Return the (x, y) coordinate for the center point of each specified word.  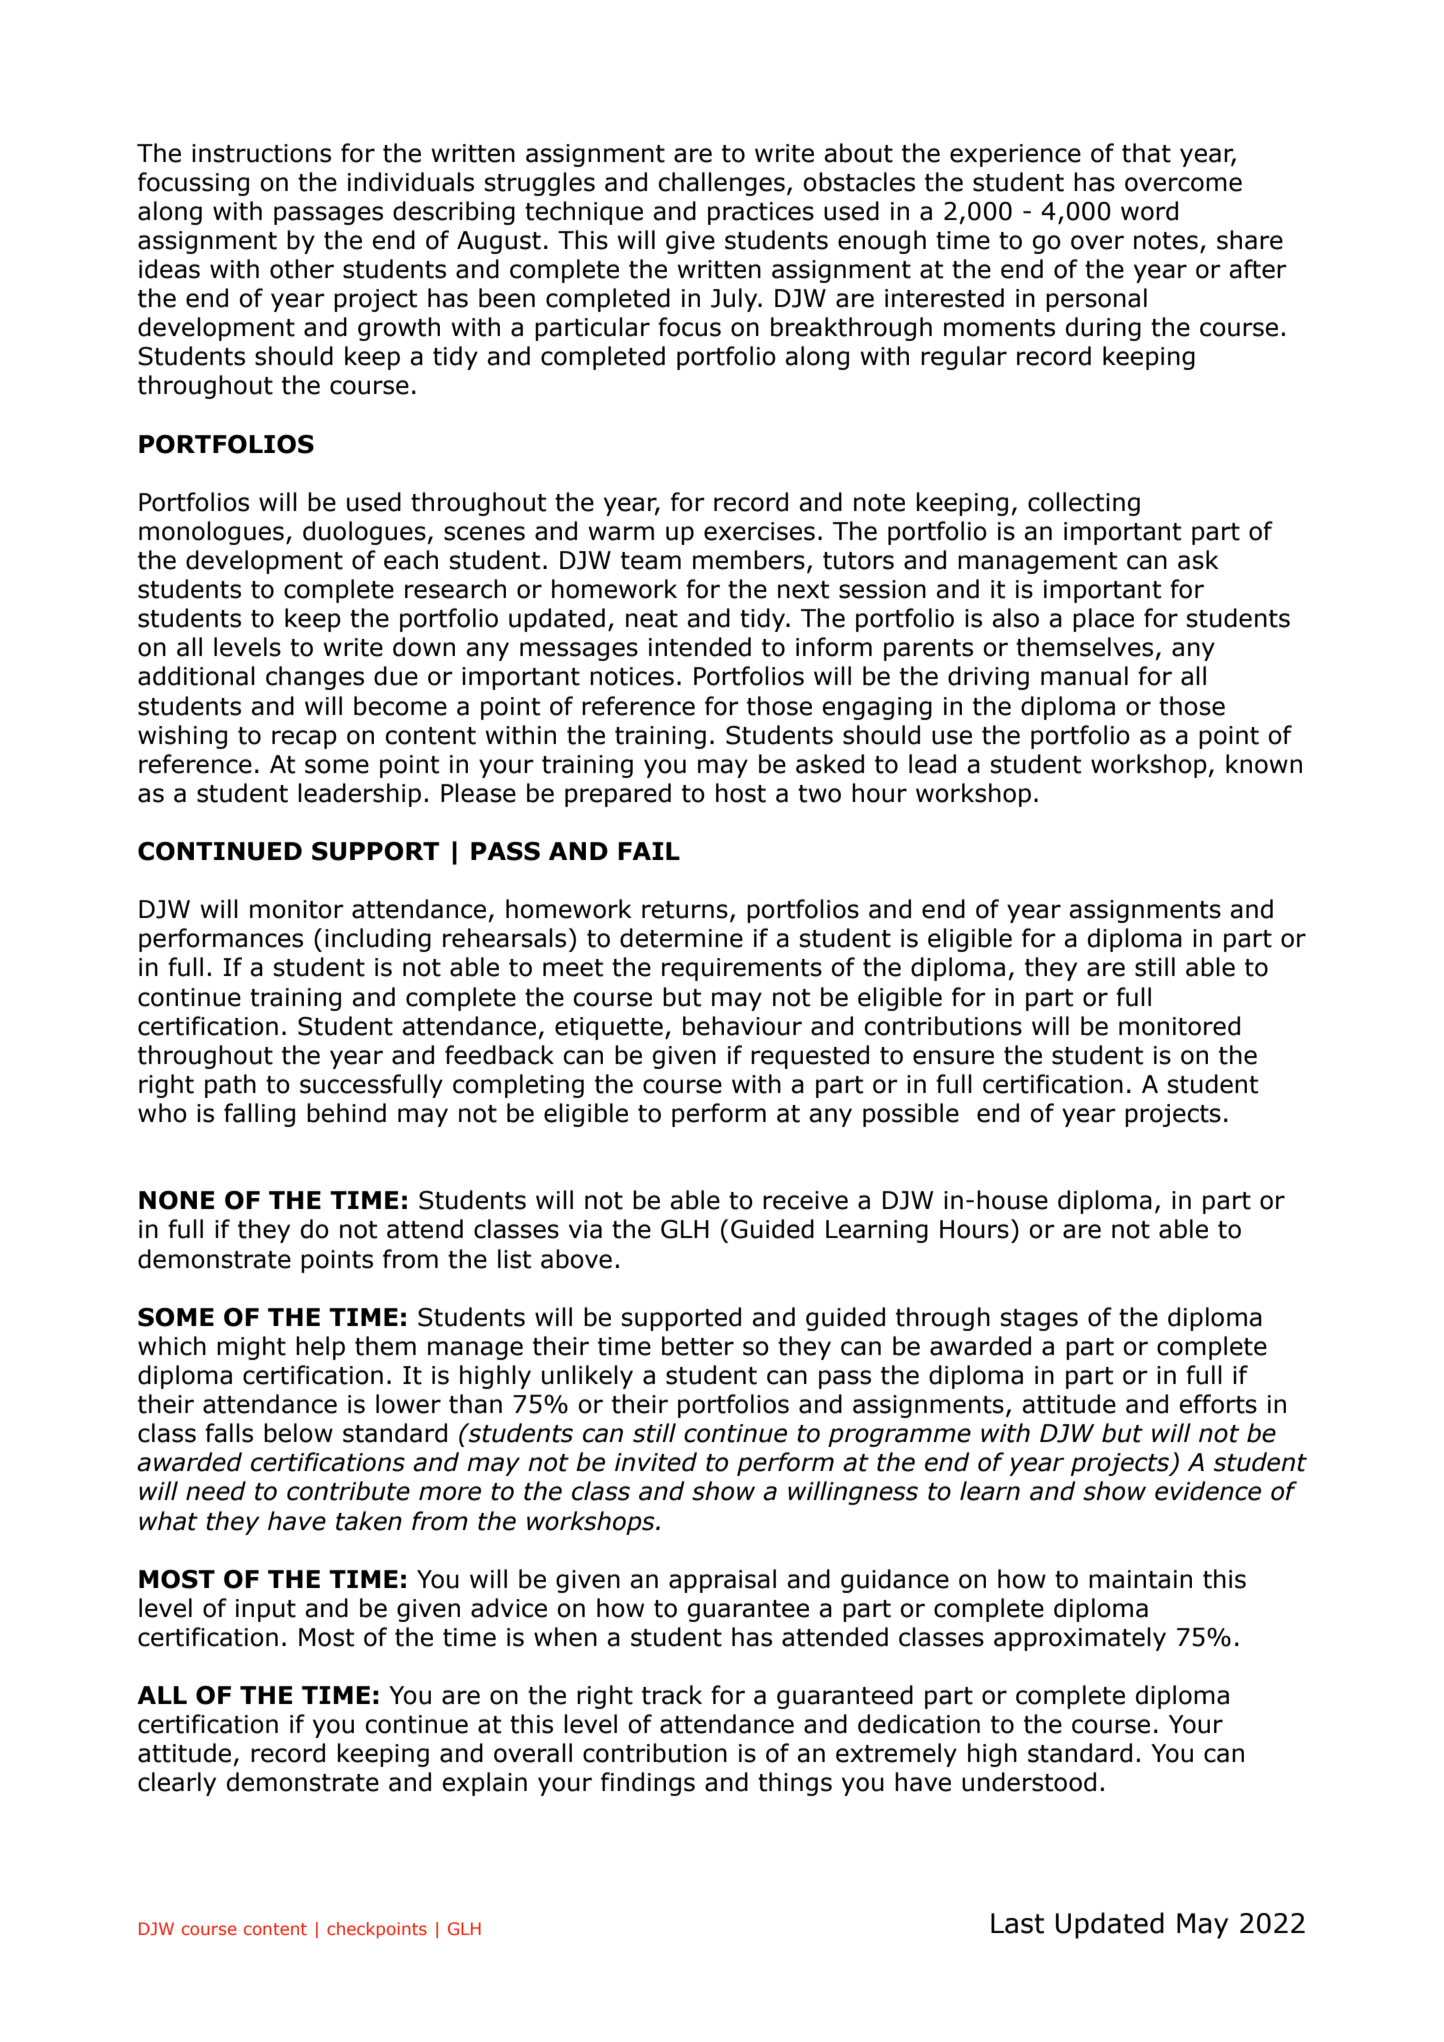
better (698, 1346)
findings (648, 1784)
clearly (177, 1784)
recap (304, 739)
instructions (261, 153)
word (1149, 211)
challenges (721, 184)
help (320, 1348)
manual (1084, 676)
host (741, 793)
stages (1039, 1320)
